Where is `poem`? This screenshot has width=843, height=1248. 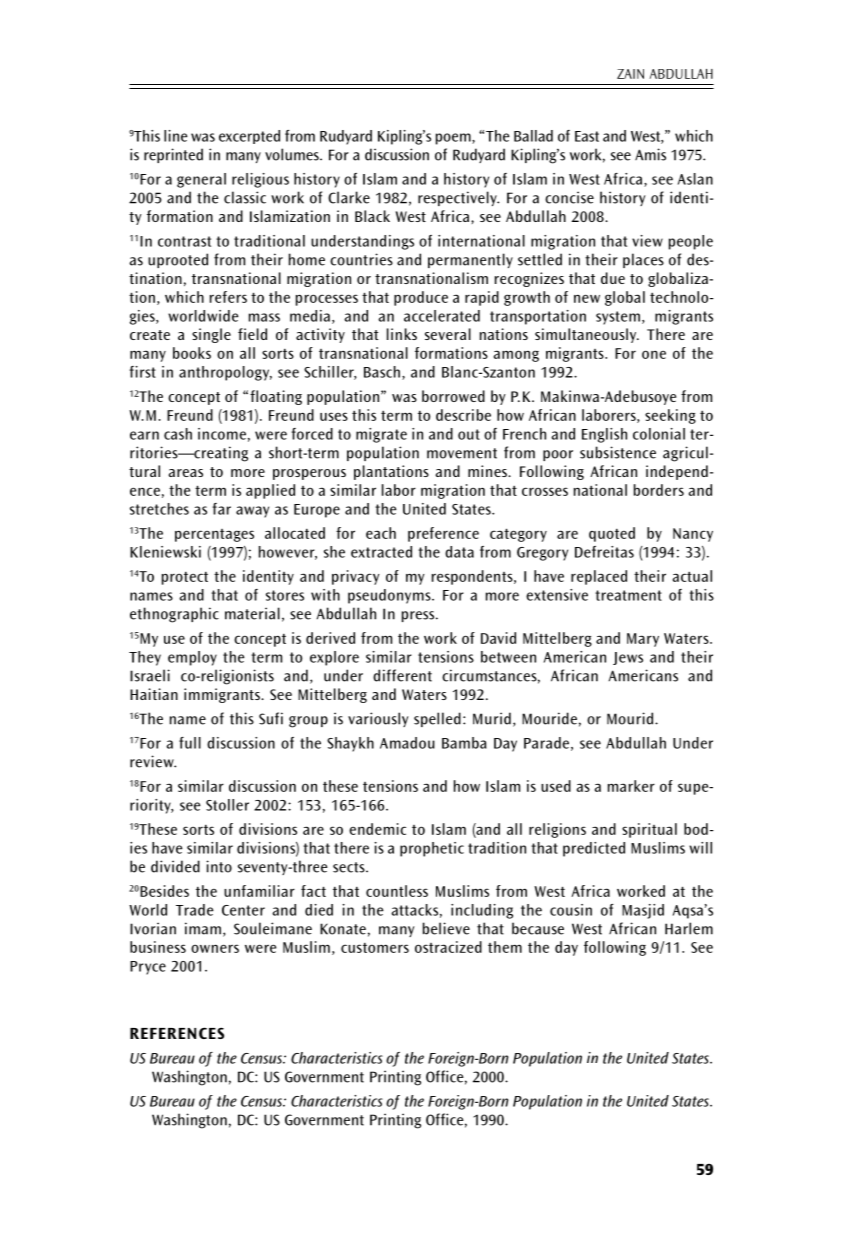 poem is located at coordinates (454, 139).
